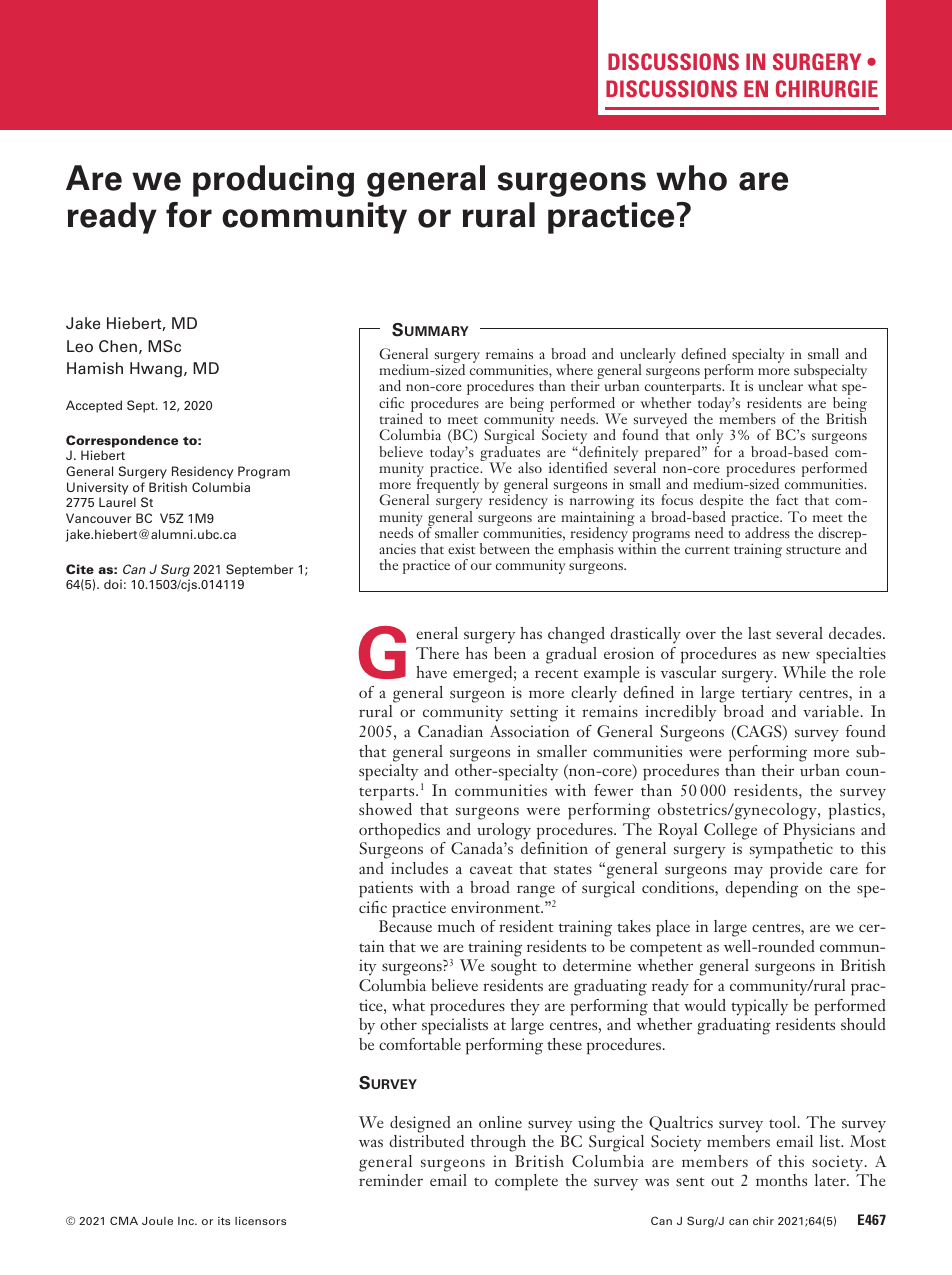 This screenshot has height=1275, width=952. What do you see at coordinates (491, 869) in the screenshot?
I see `caveat` at bounding box center [491, 869].
